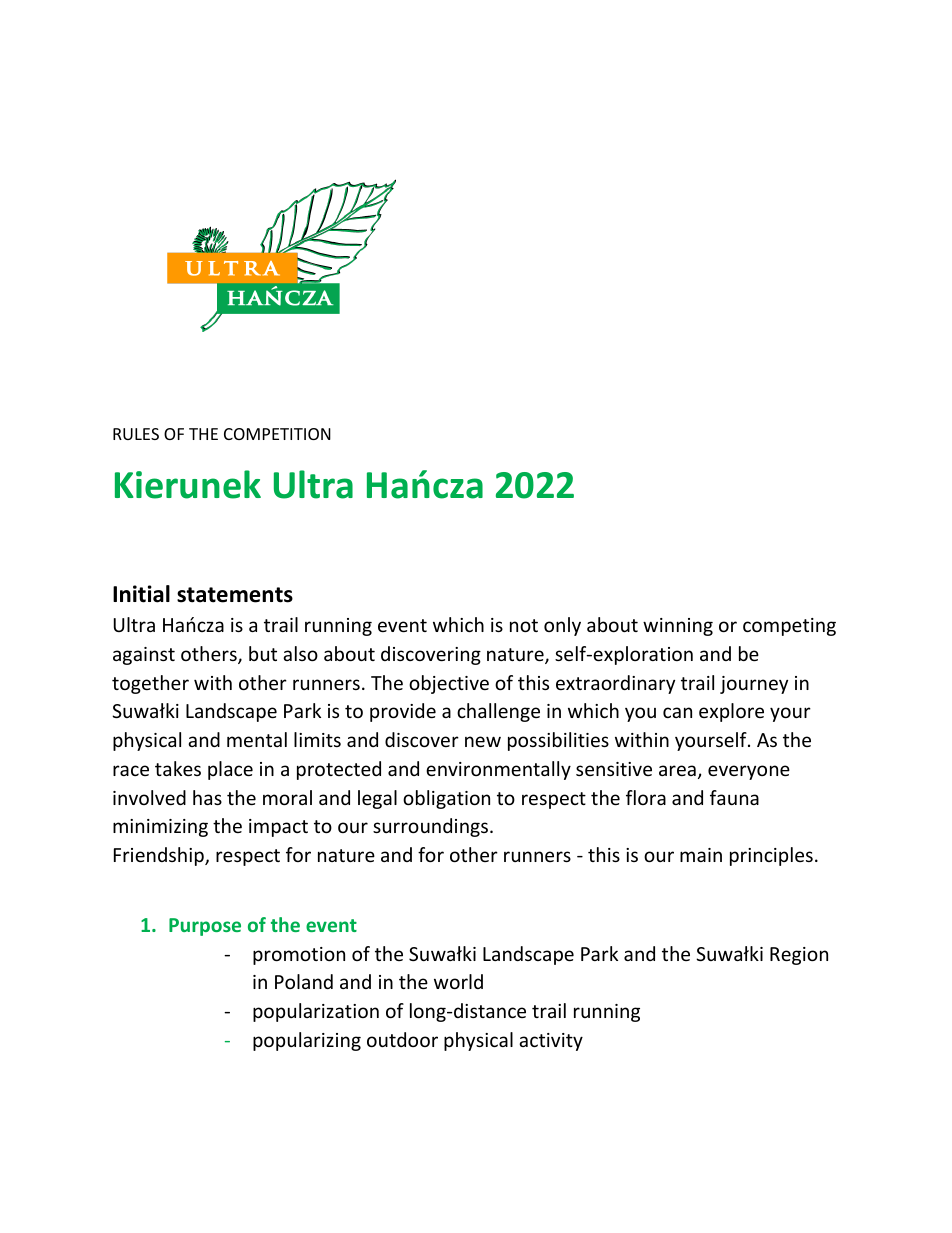 The image size is (952, 1233). I want to click on together, so click(150, 684).
